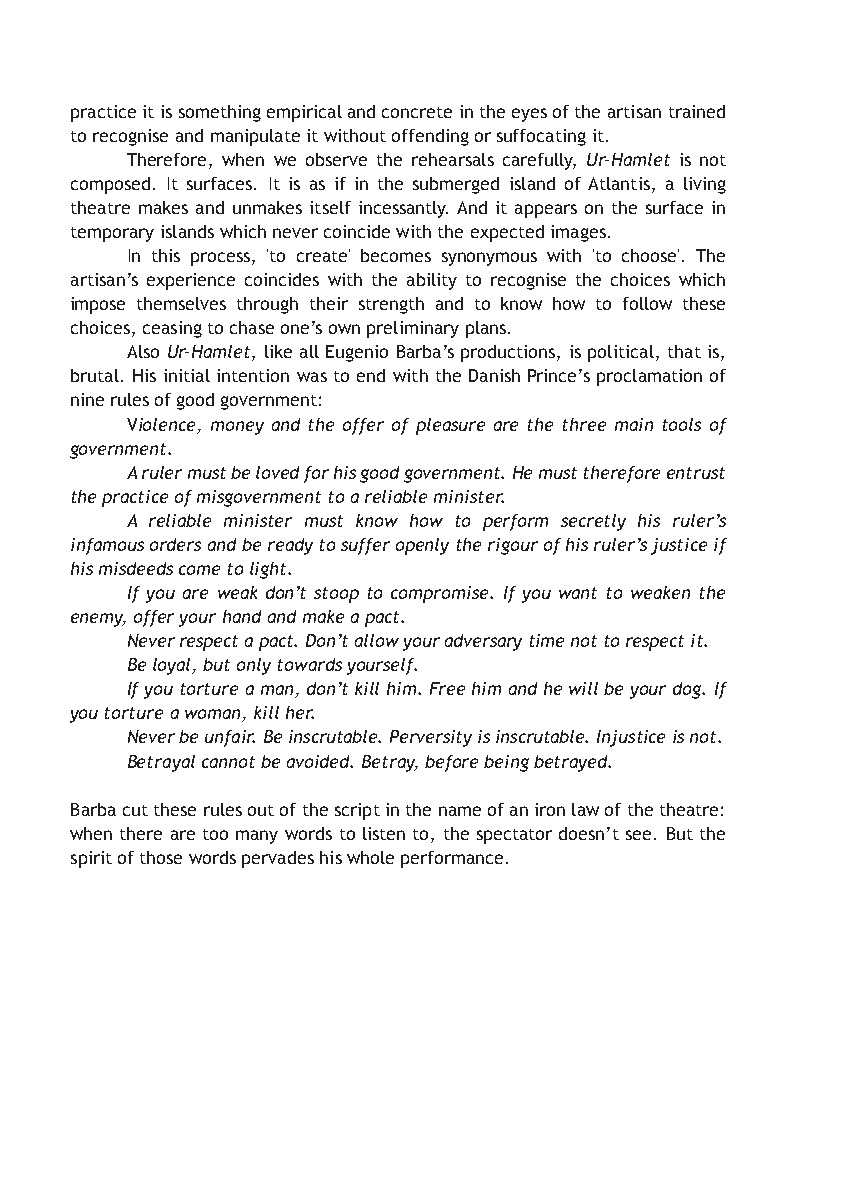 The image size is (842, 1194). I want to click on offending, so click(430, 137).
